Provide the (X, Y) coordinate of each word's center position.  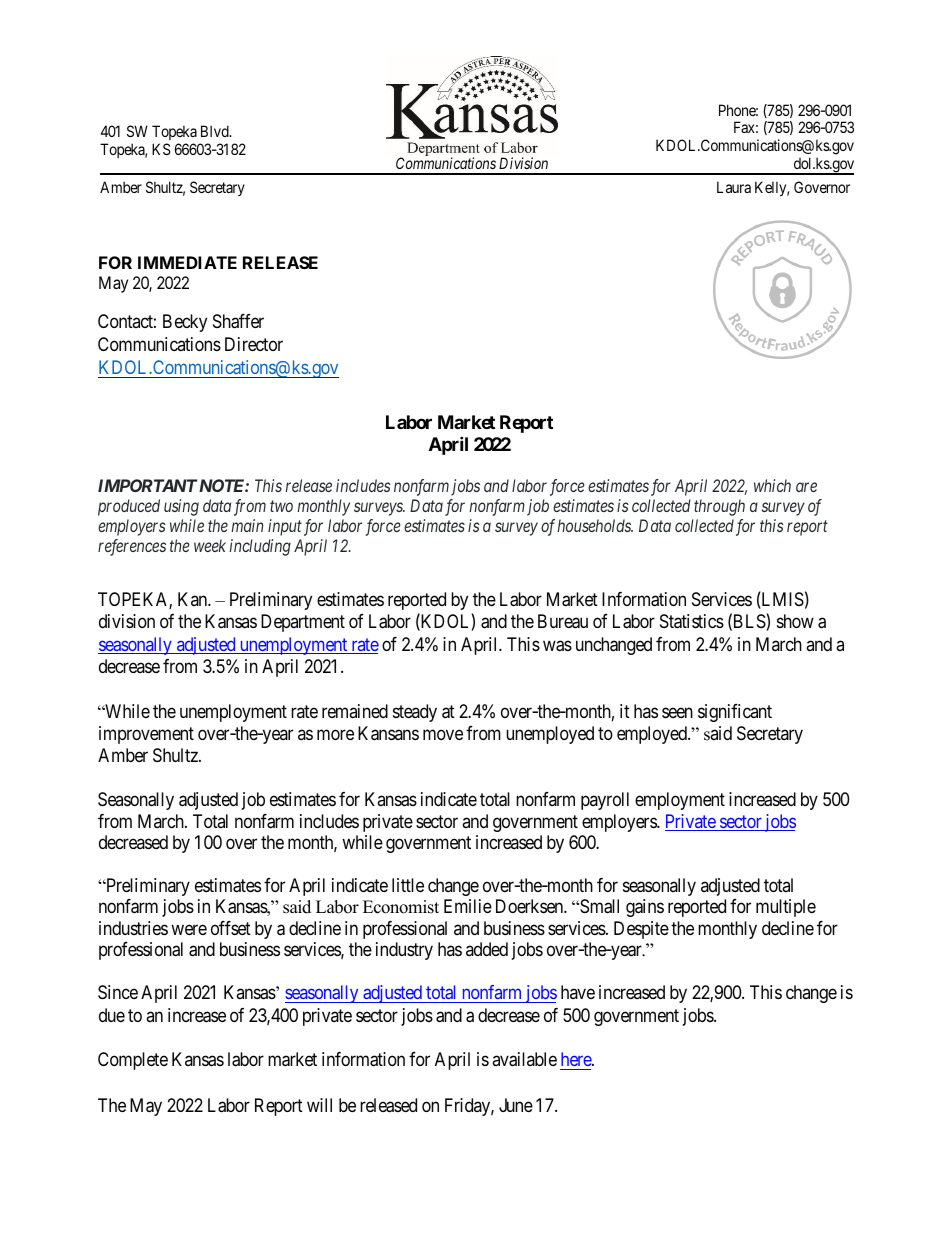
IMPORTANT (147, 485)
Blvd (216, 131)
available (524, 1059)
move (443, 734)
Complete (133, 1061)
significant (735, 713)
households (595, 525)
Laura (734, 187)
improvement (146, 735)
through (719, 507)
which (772, 485)
